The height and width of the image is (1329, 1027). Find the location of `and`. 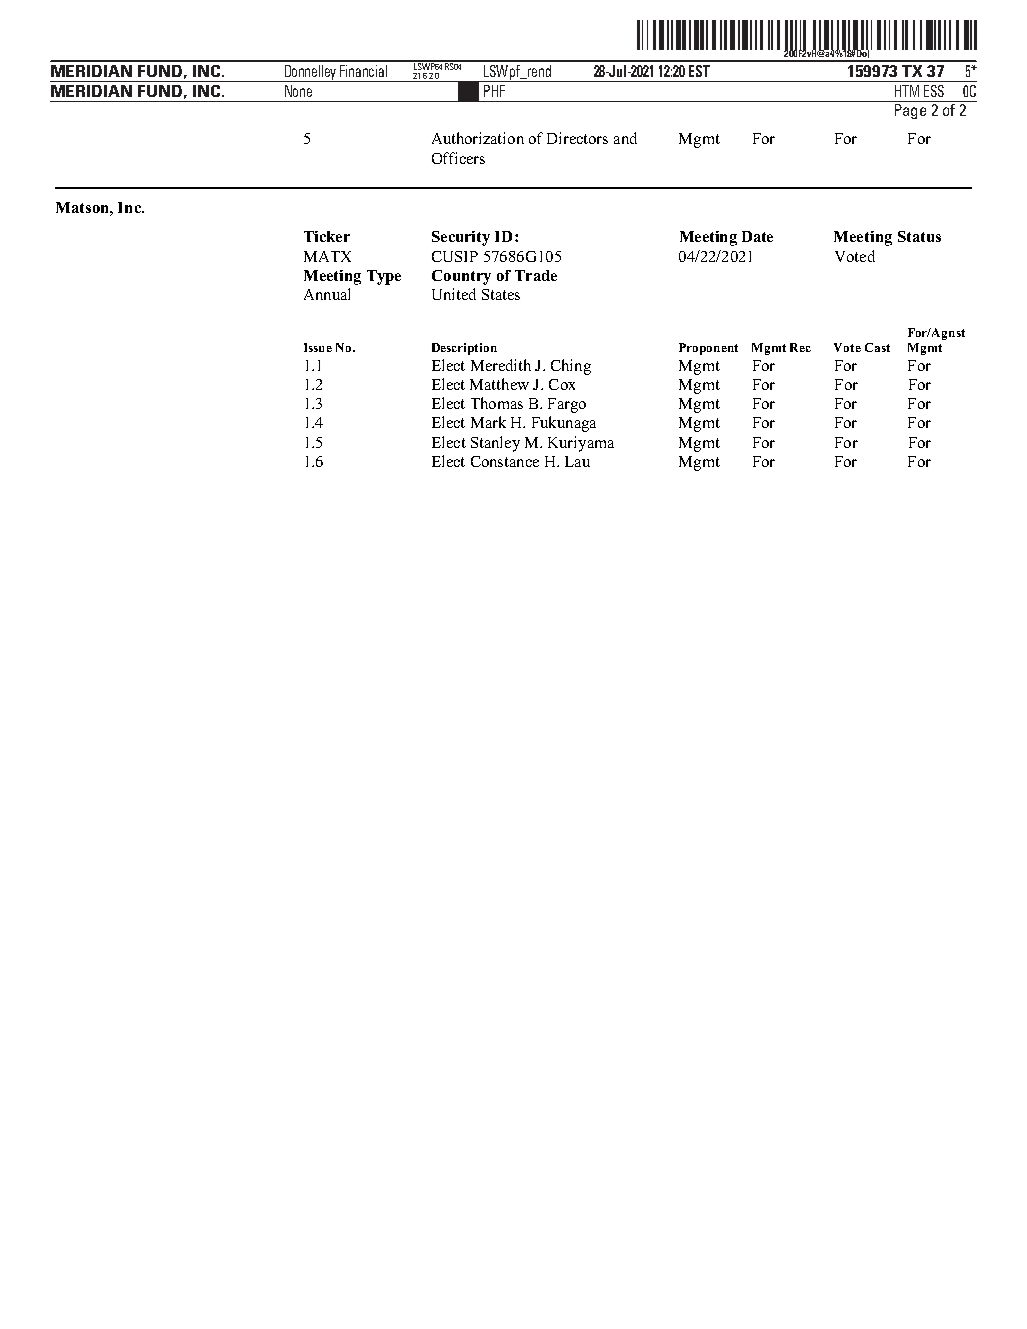

and is located at coordinates (625, 138).
